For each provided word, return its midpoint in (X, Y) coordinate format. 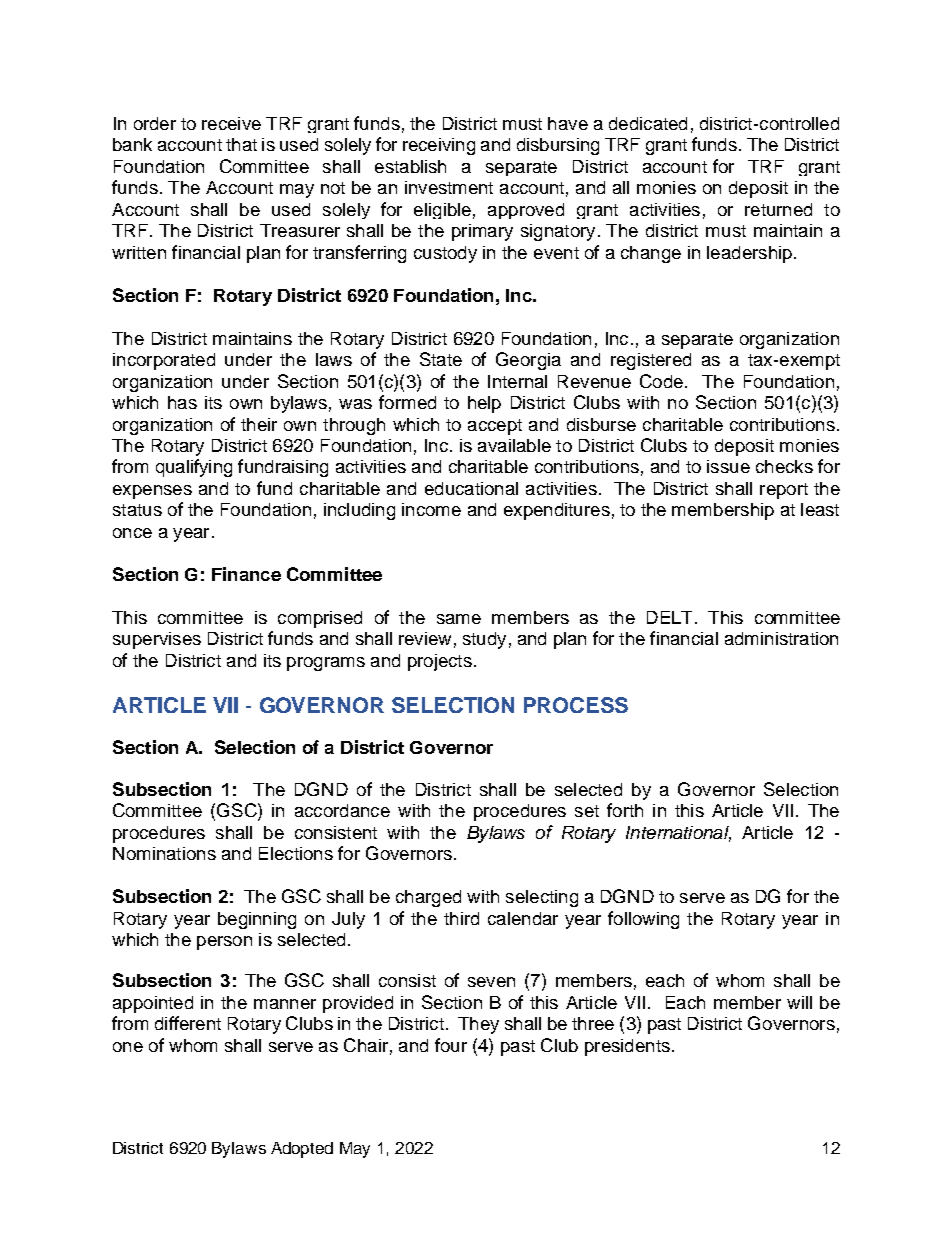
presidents (627, 1047)
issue (728, 466)
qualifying (194, 468)
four (451, 1045)
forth (625, 810)
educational (471, 488)
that (241, 144)
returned (778, 209)
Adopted (302, 1150)
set (587, 811)
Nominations (164, 853)
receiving (439, 146)
